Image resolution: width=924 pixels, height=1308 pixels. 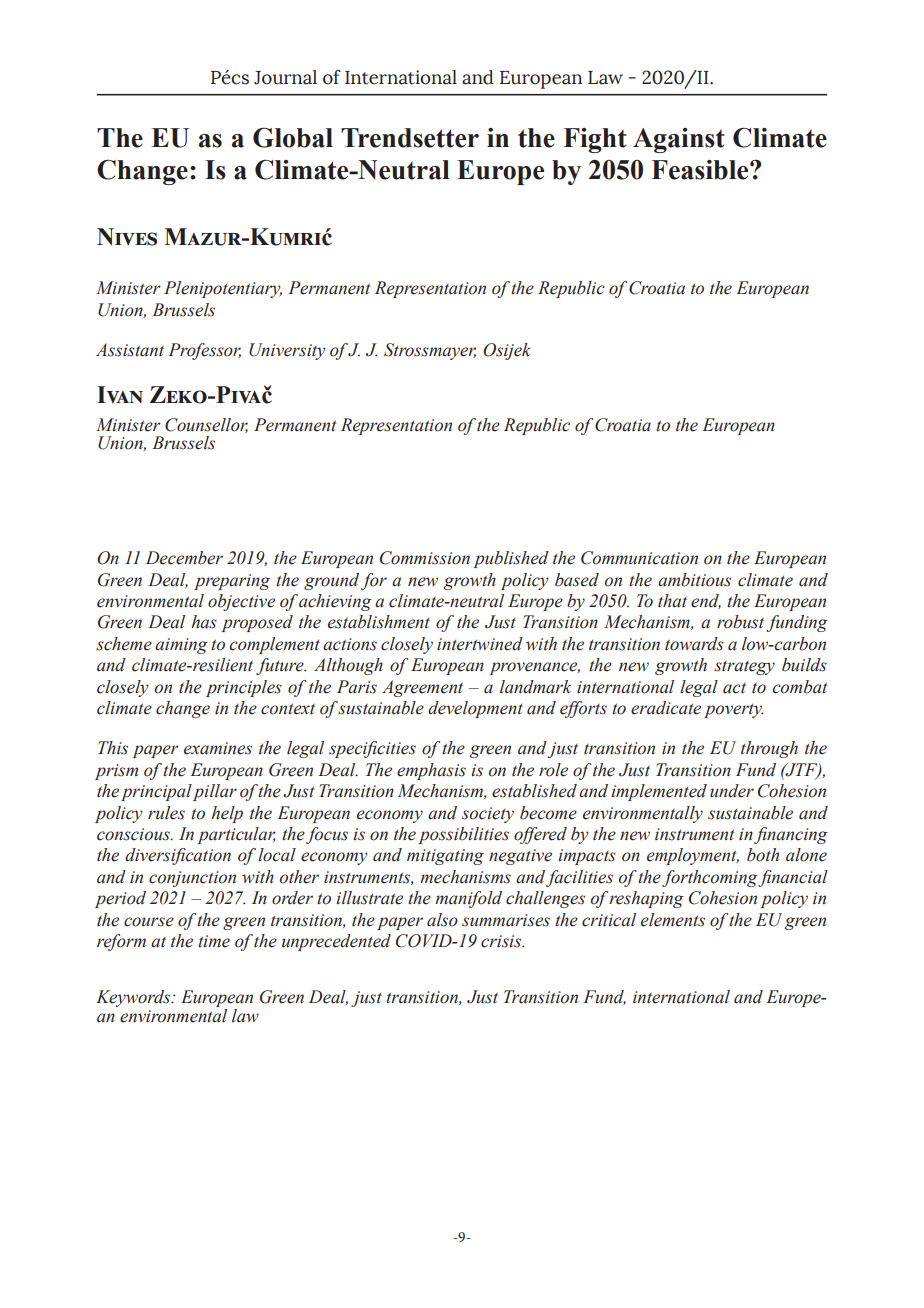 What do you see at coordinates (740, 622) in the screenshot?
I see `robust` at bounding box center [740, 622].
